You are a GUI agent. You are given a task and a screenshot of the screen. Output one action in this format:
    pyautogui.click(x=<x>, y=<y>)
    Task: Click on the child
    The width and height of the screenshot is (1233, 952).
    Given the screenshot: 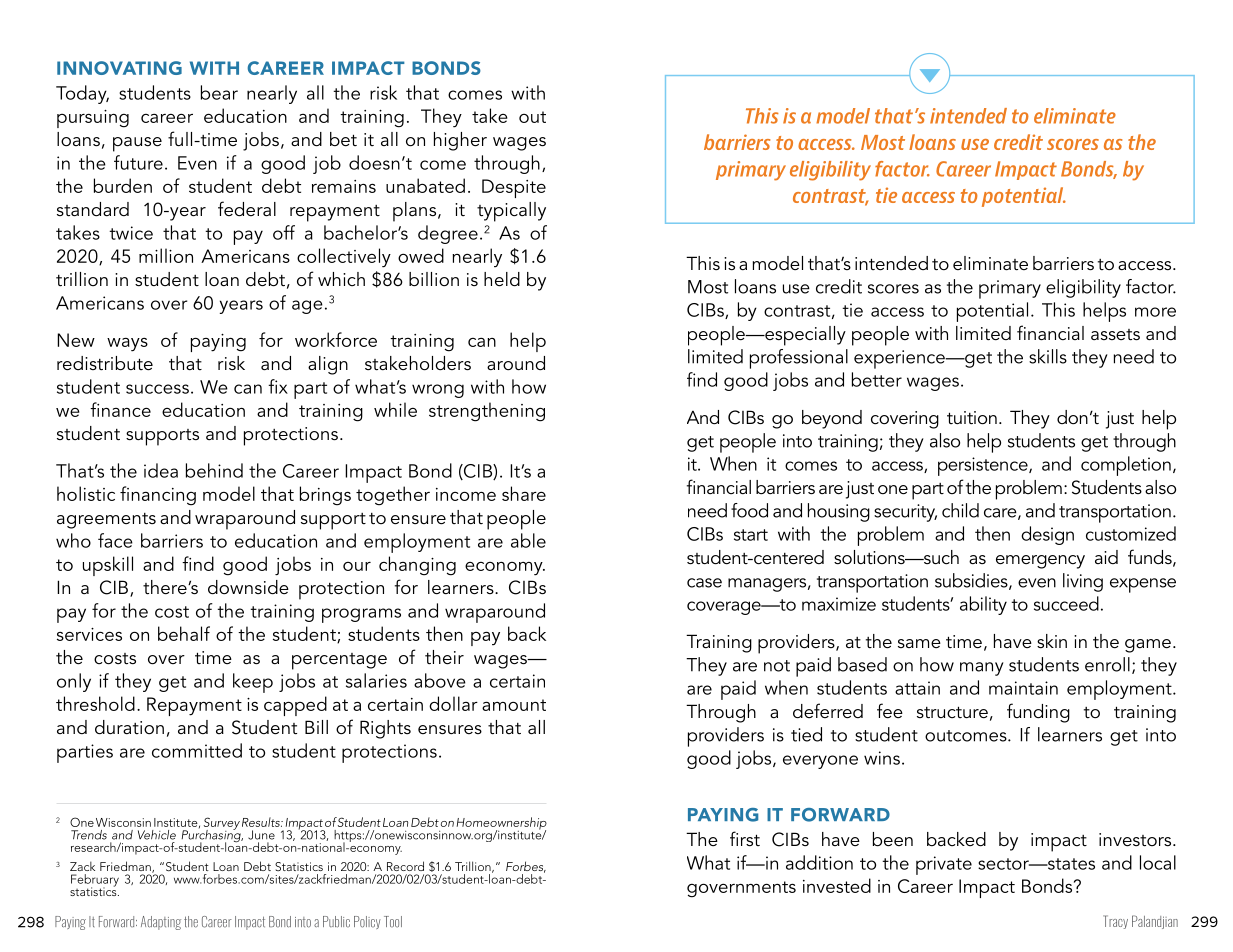 What is the action you would take?
    pyautogui.click(x=960, y=510)
